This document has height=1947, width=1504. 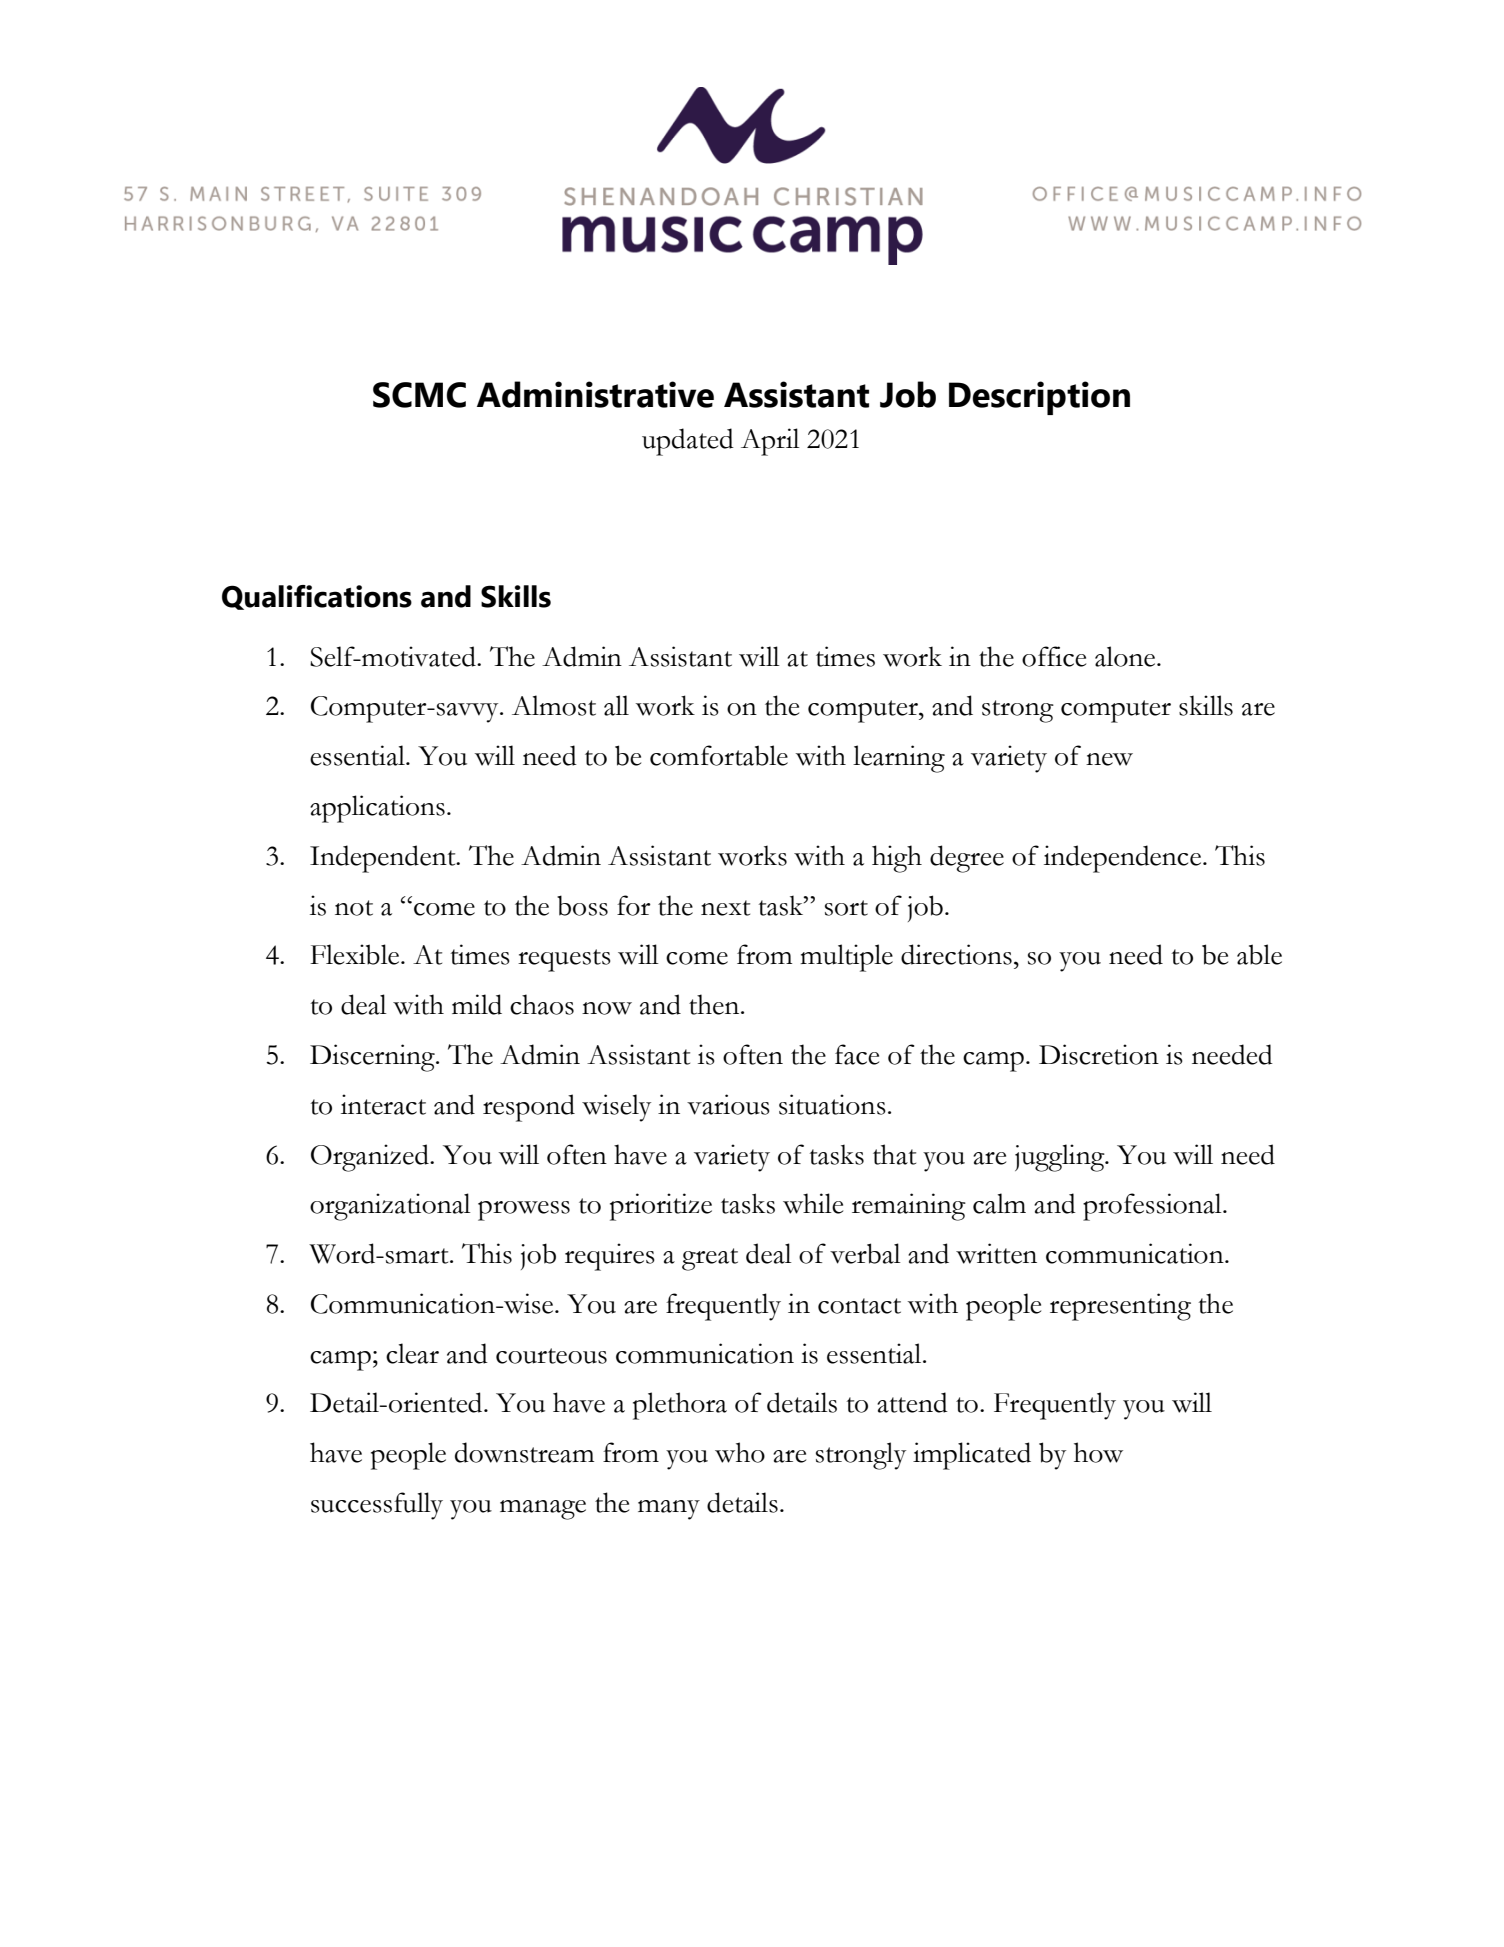 What do you see at coordinates (1039, 398) in the document?
I see `Description` at bounding box center [1039, 398].
